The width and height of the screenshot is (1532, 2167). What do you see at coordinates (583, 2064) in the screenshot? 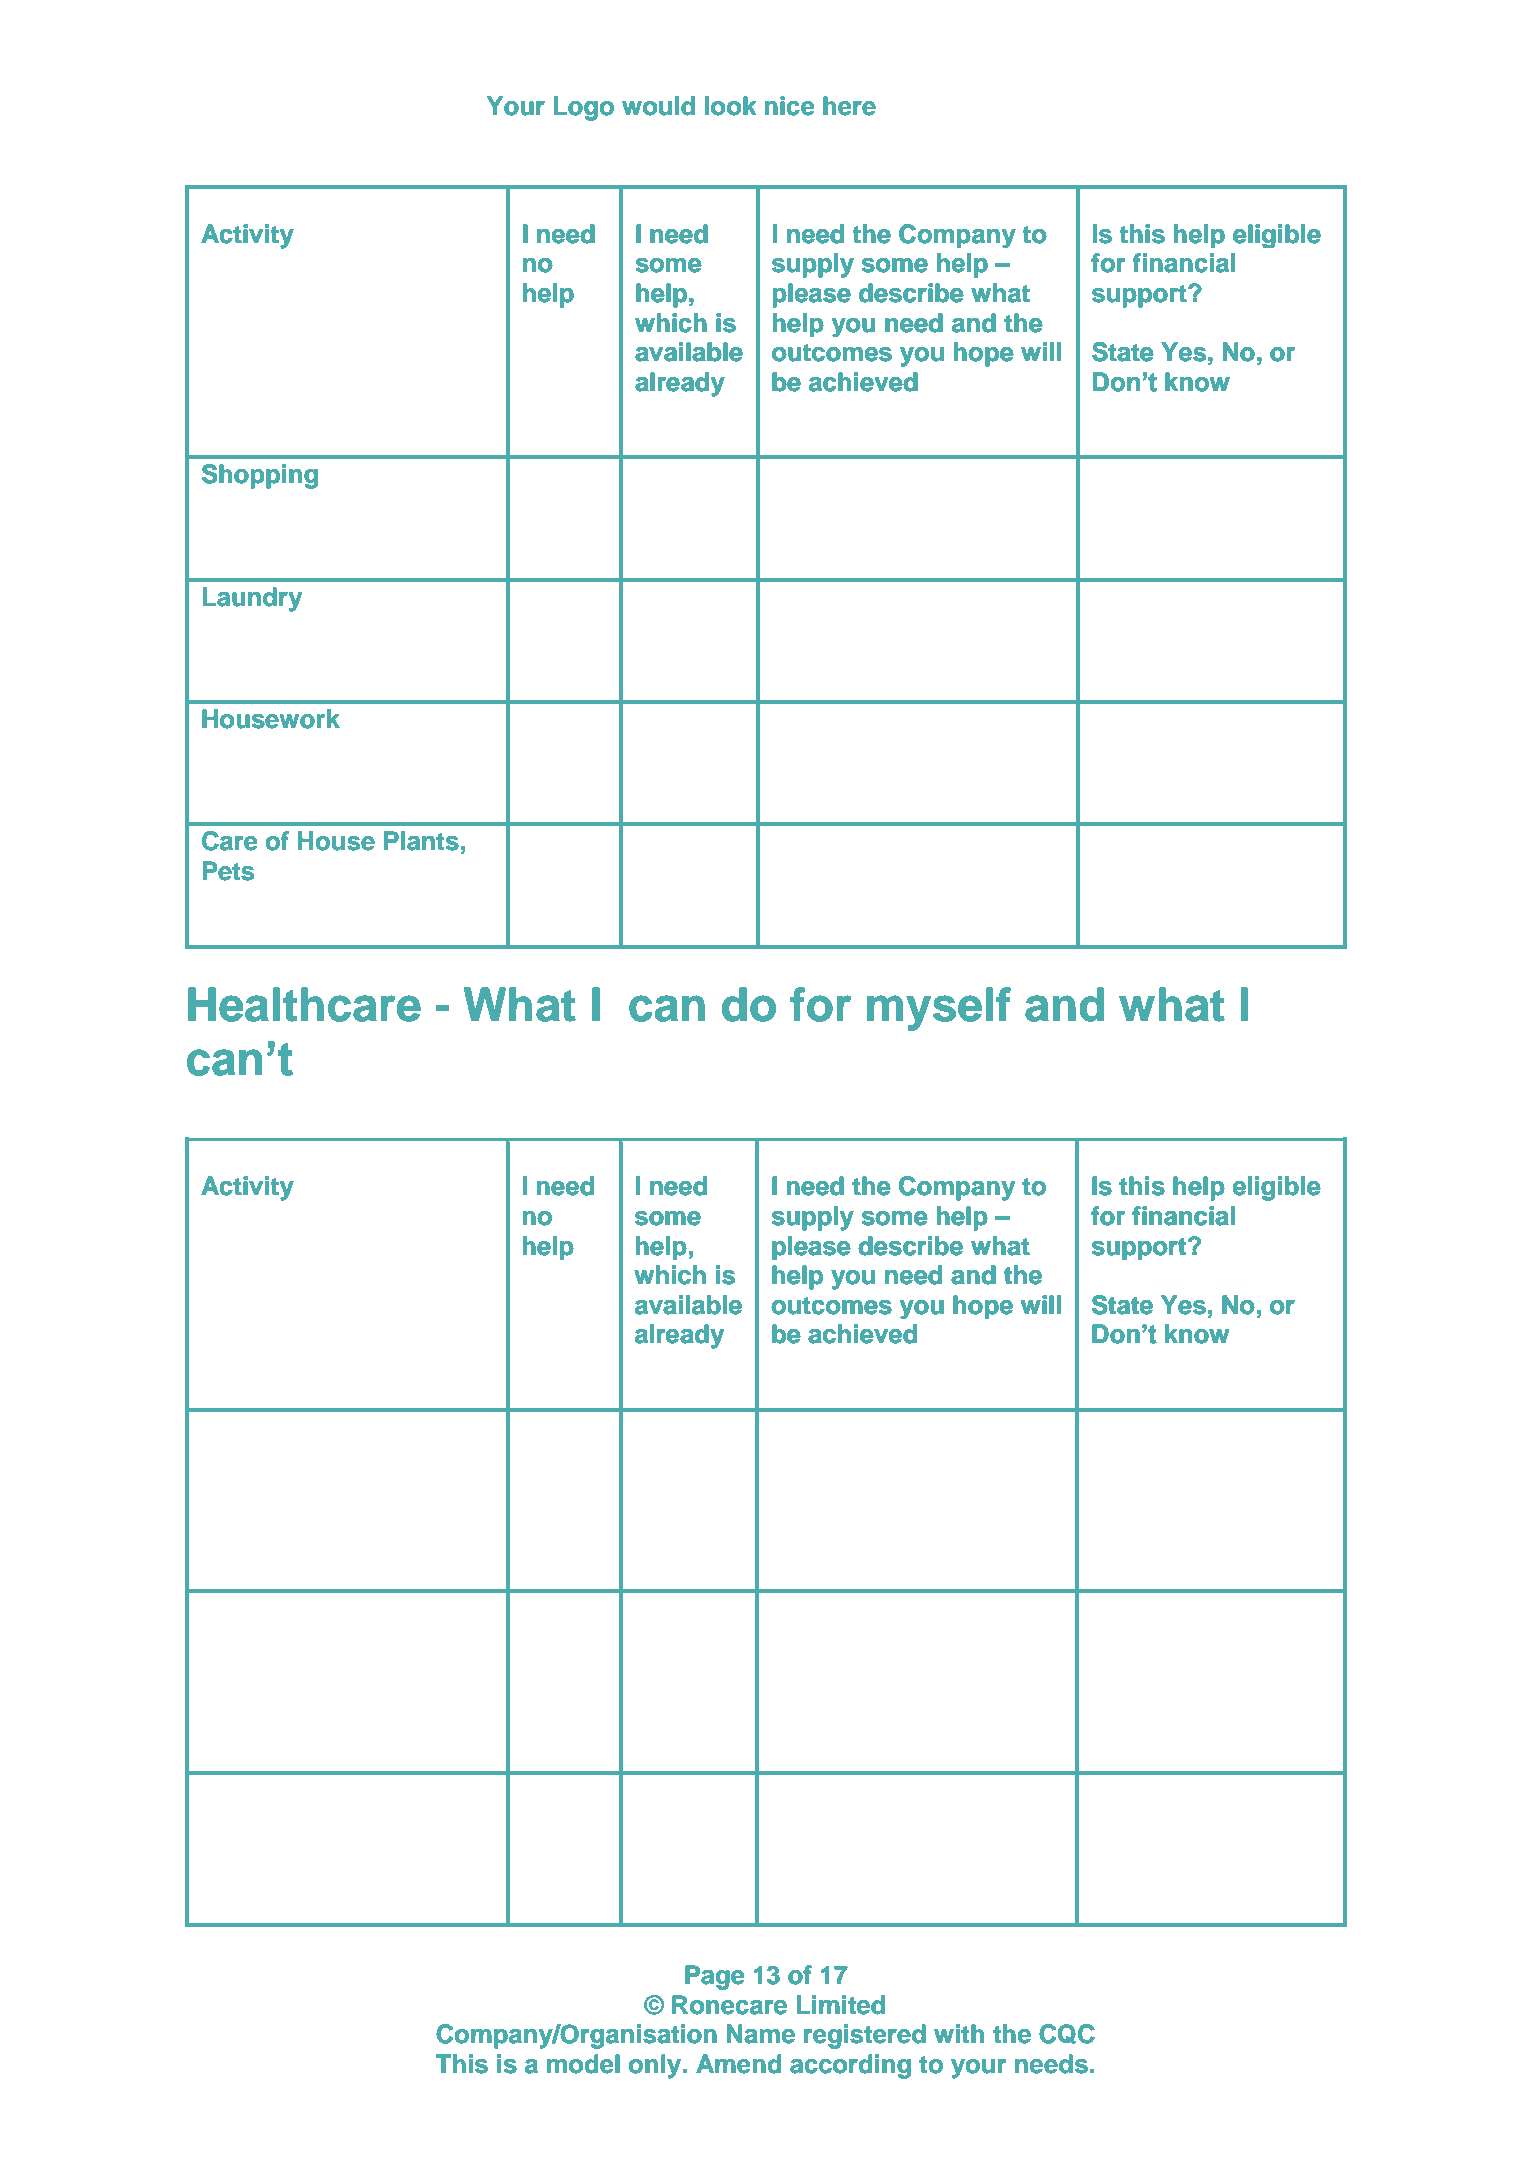
I see `model` at bounding box center [583, 2064].
